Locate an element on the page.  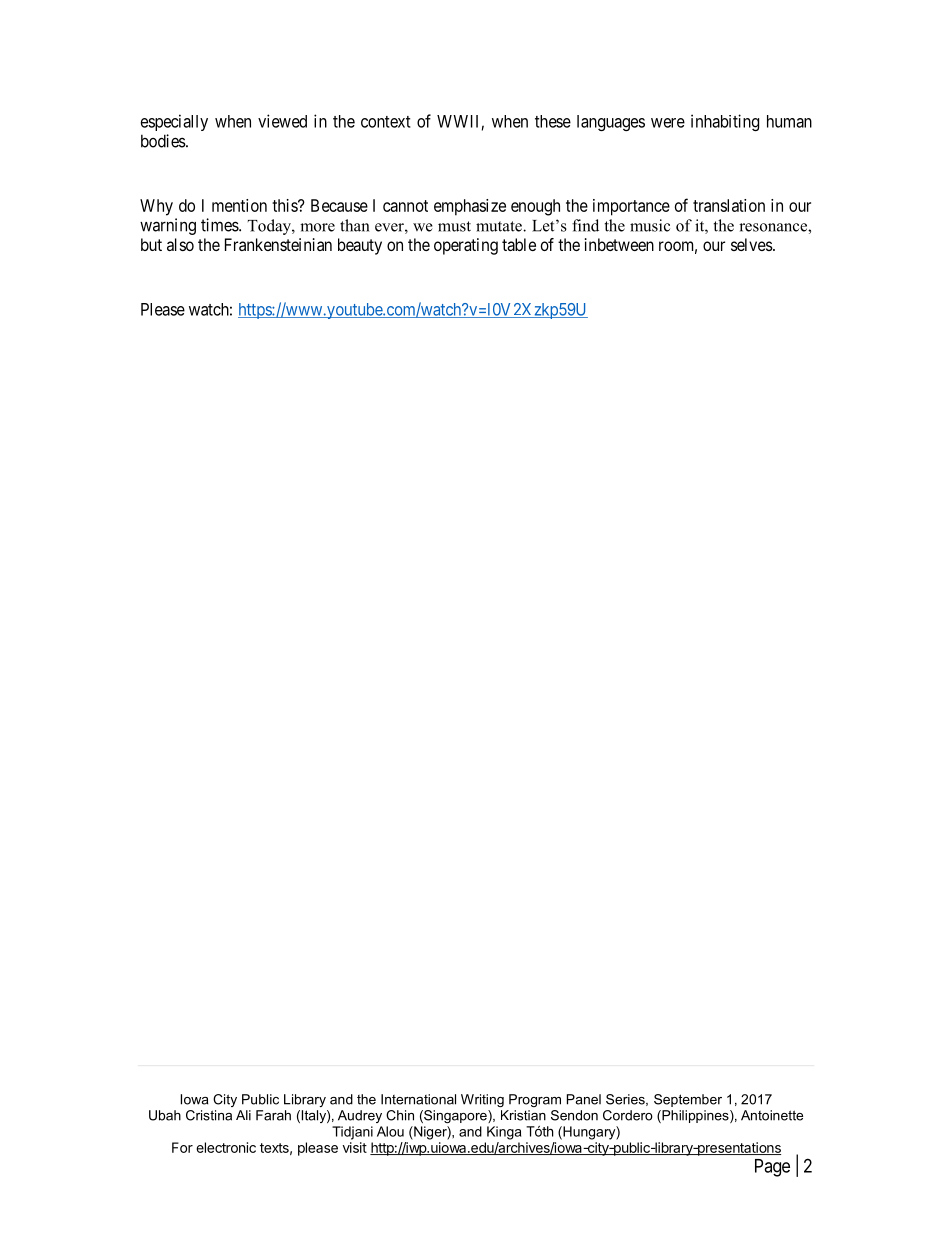
inhabiting is located at coordinates (725, 122).
